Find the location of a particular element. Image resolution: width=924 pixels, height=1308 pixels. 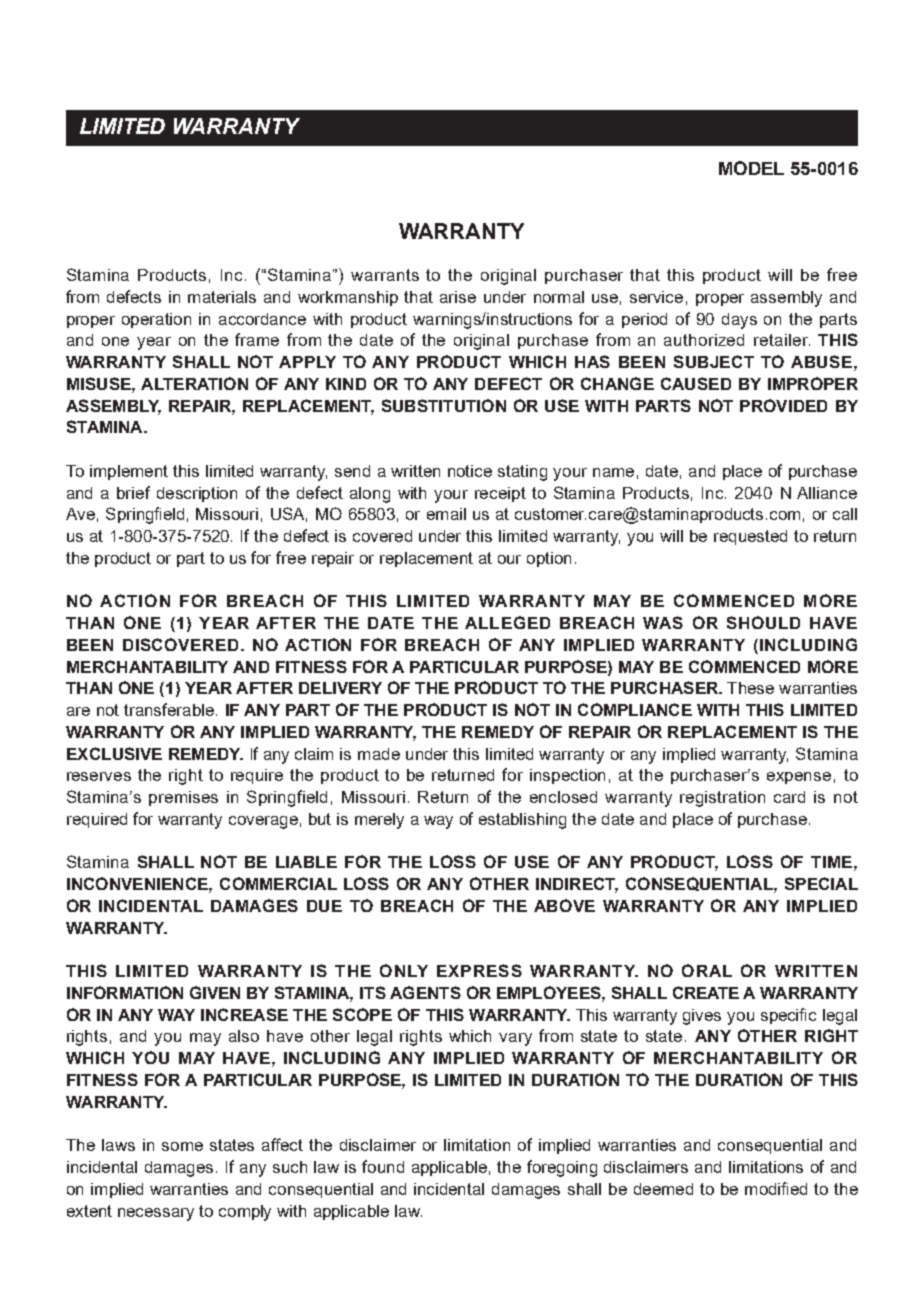

PROVIDED is located at coordinates (783, 405).
